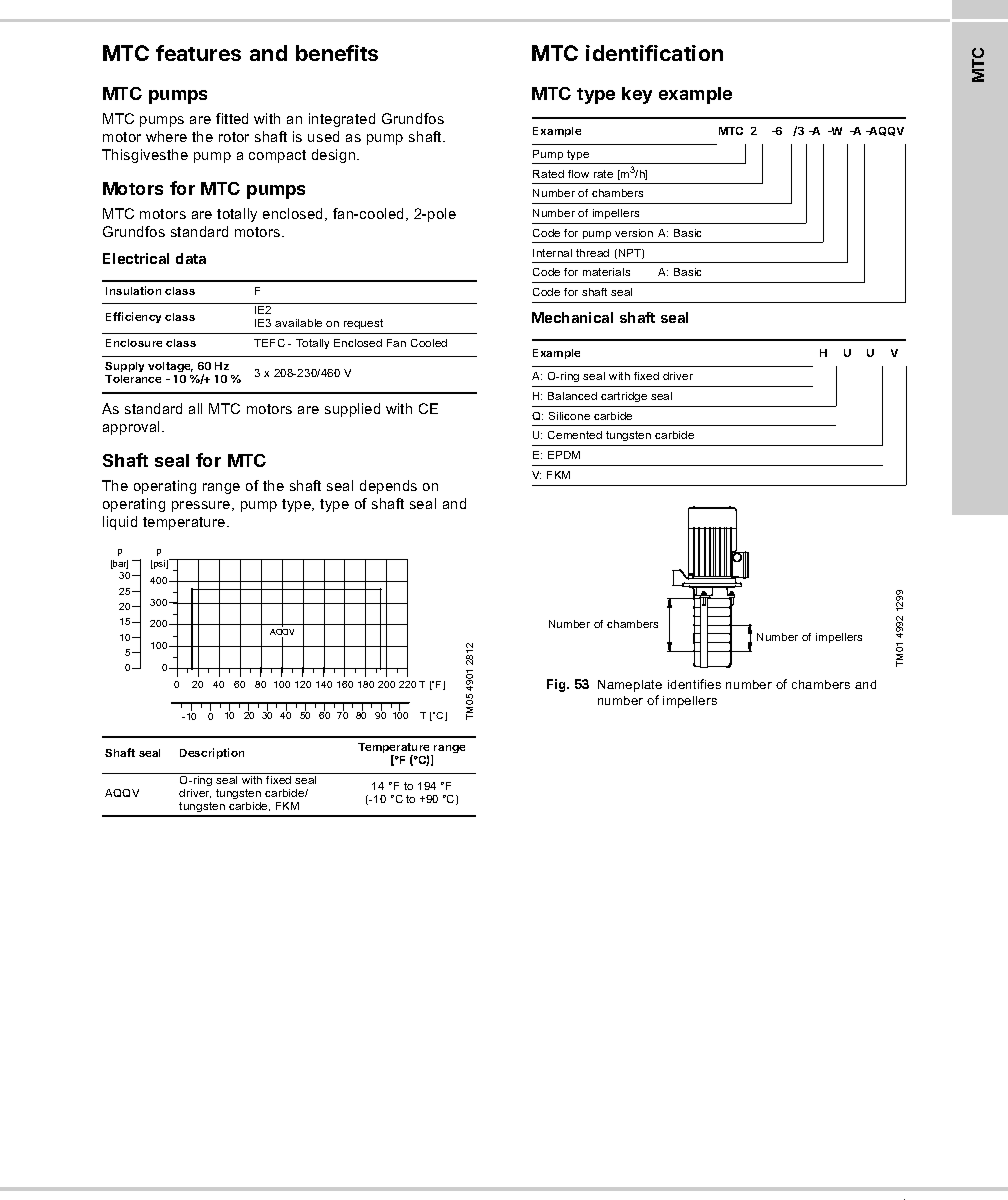 The width and height of the page is (1008, 1200). Describe the element at coordinates (198, 53) in the page. I see `features` at that location.
